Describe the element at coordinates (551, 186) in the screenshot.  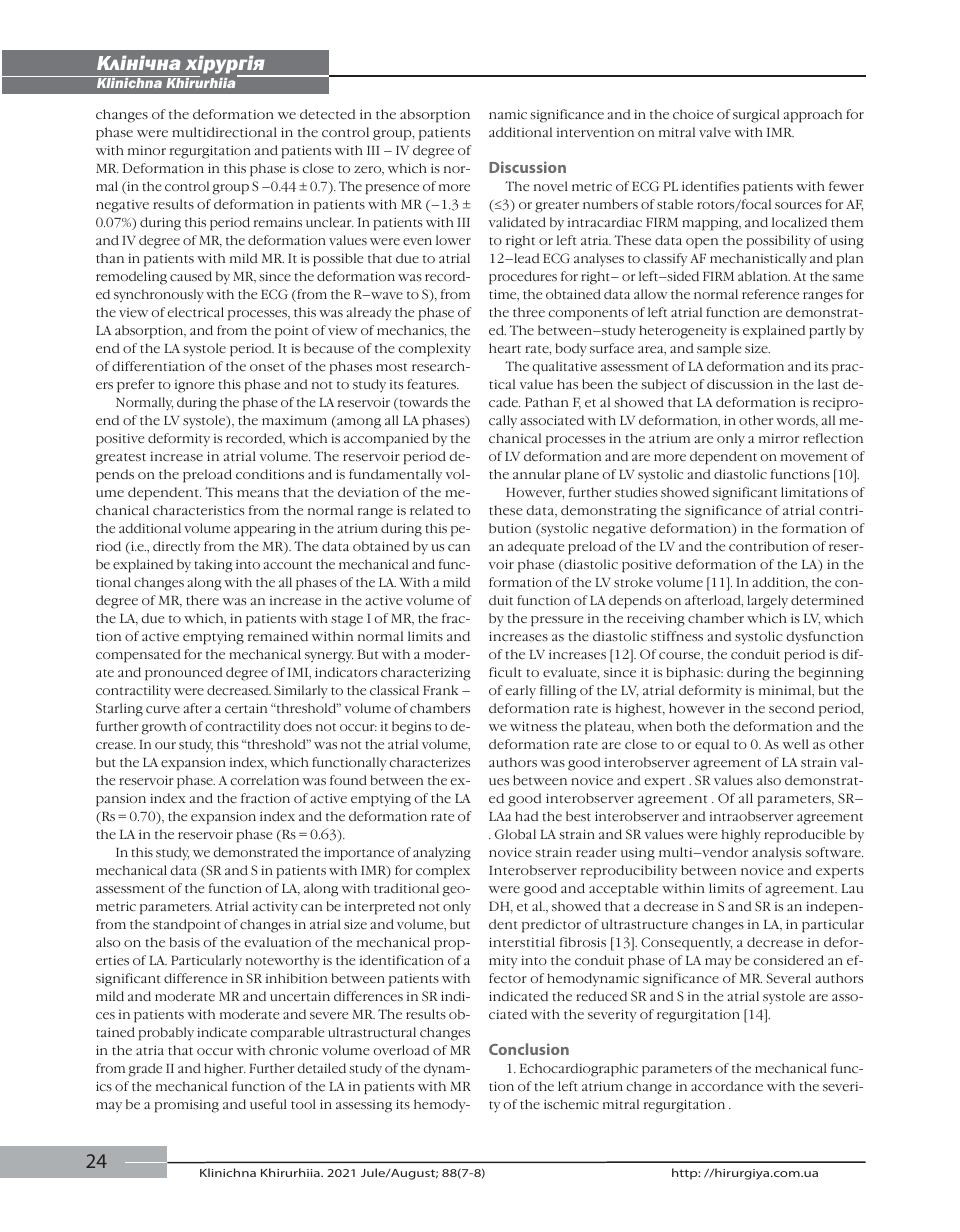
I see `novel` at that location.
